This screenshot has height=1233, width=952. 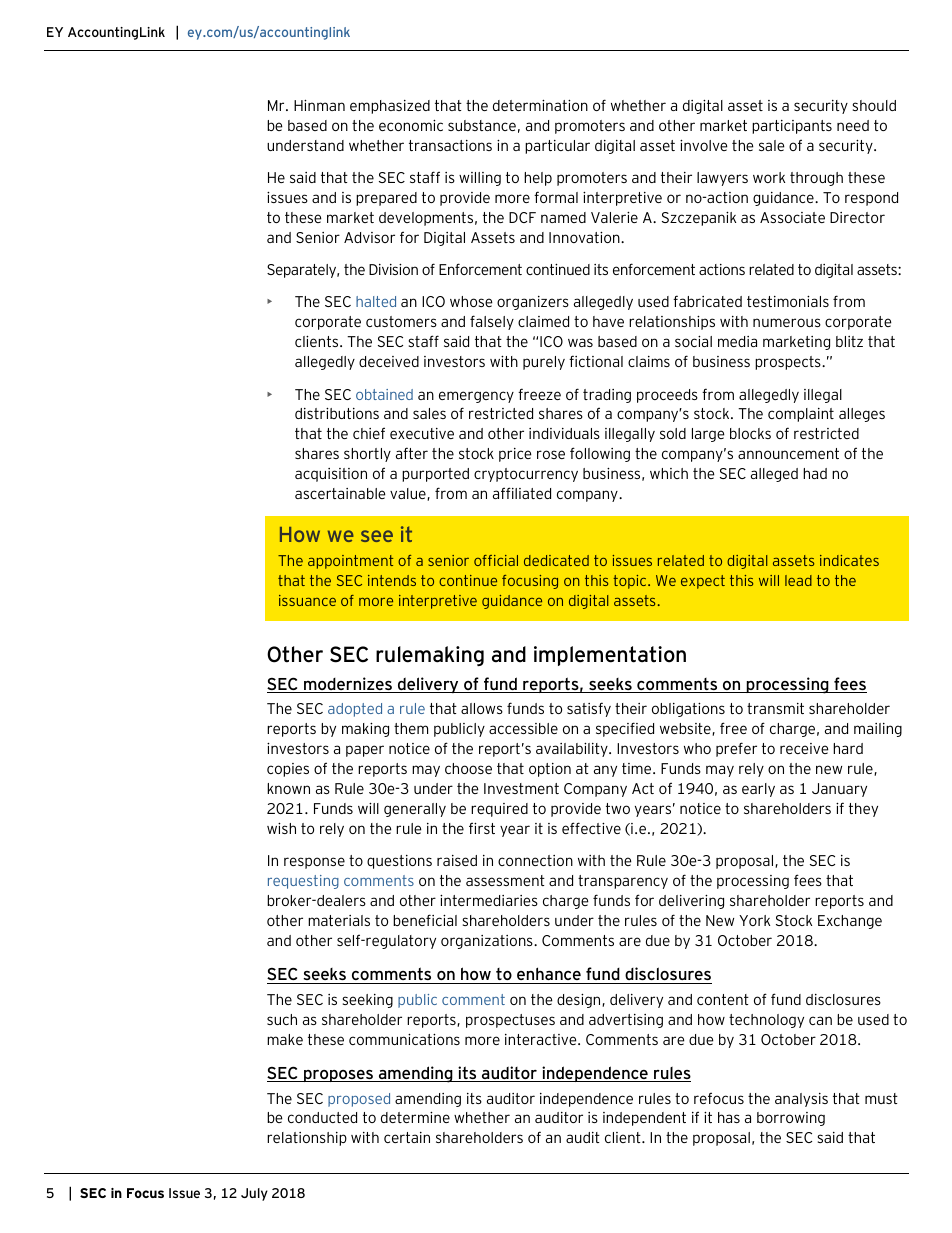 What do you see at coordinates (331, 475) in the screenshot?
I see `acquisition` at bounding box center [331, 475].
